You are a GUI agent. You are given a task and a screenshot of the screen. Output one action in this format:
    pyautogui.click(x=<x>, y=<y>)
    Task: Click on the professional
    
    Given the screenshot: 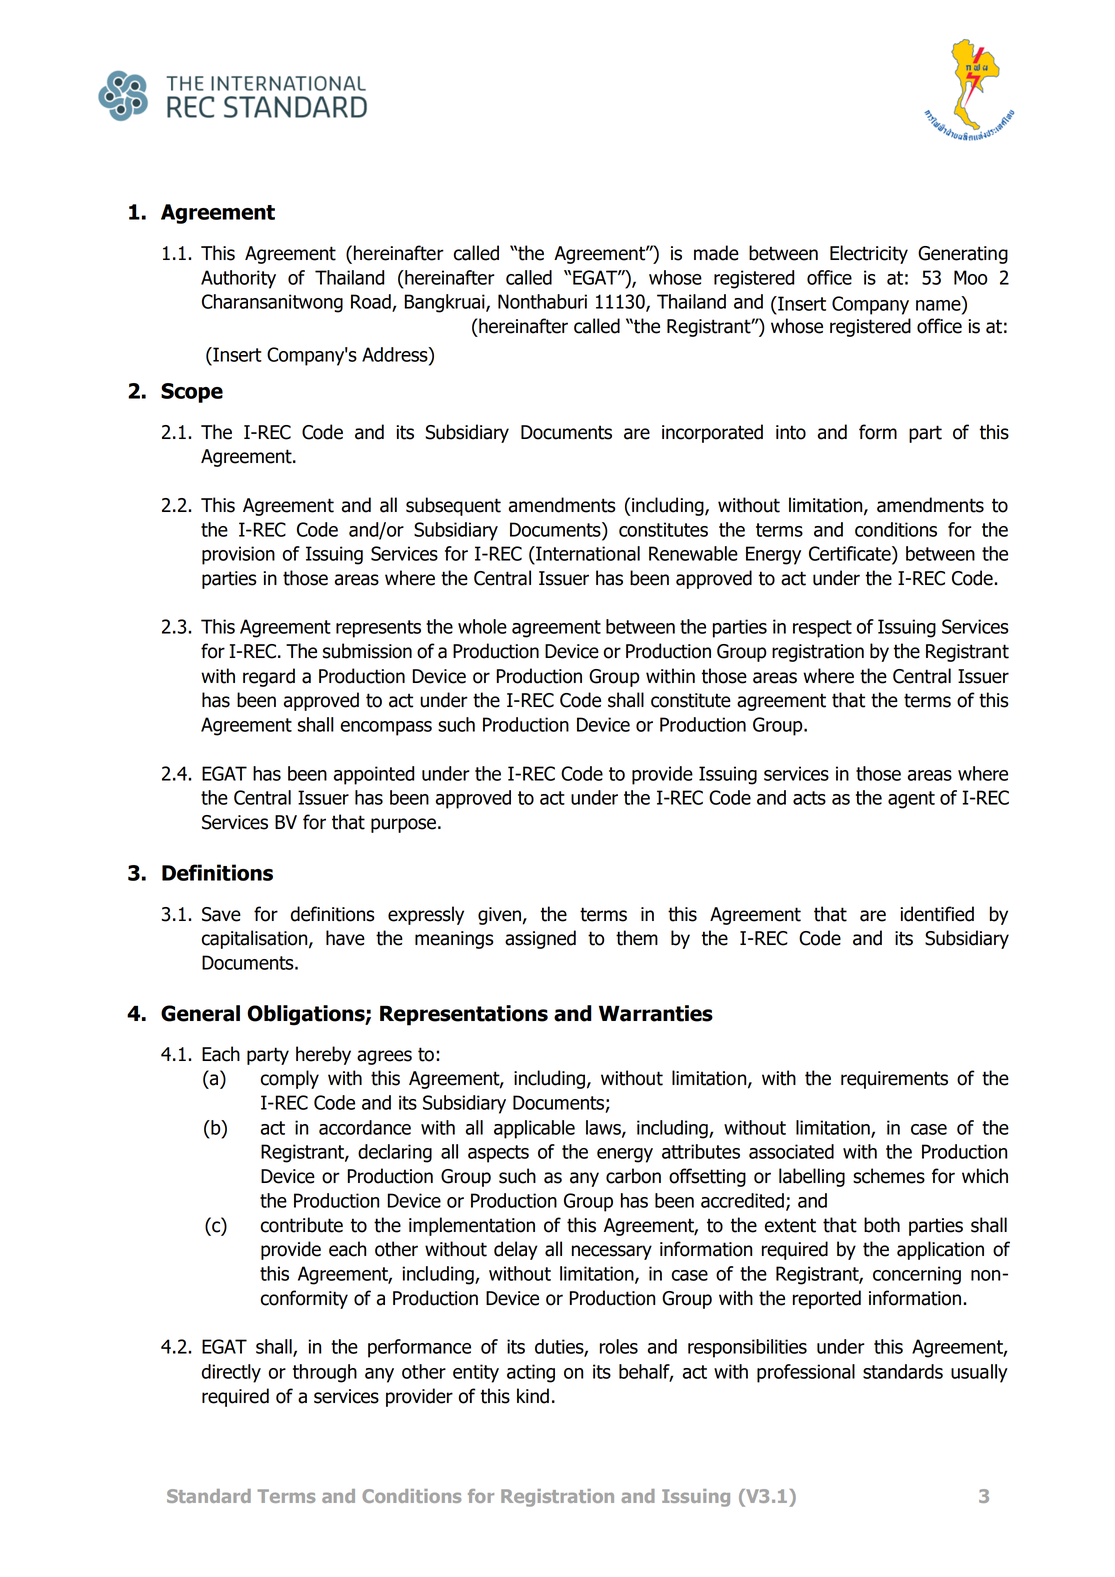 What is the action you would take?
    pyautogui.click(x=806, y=1373)
